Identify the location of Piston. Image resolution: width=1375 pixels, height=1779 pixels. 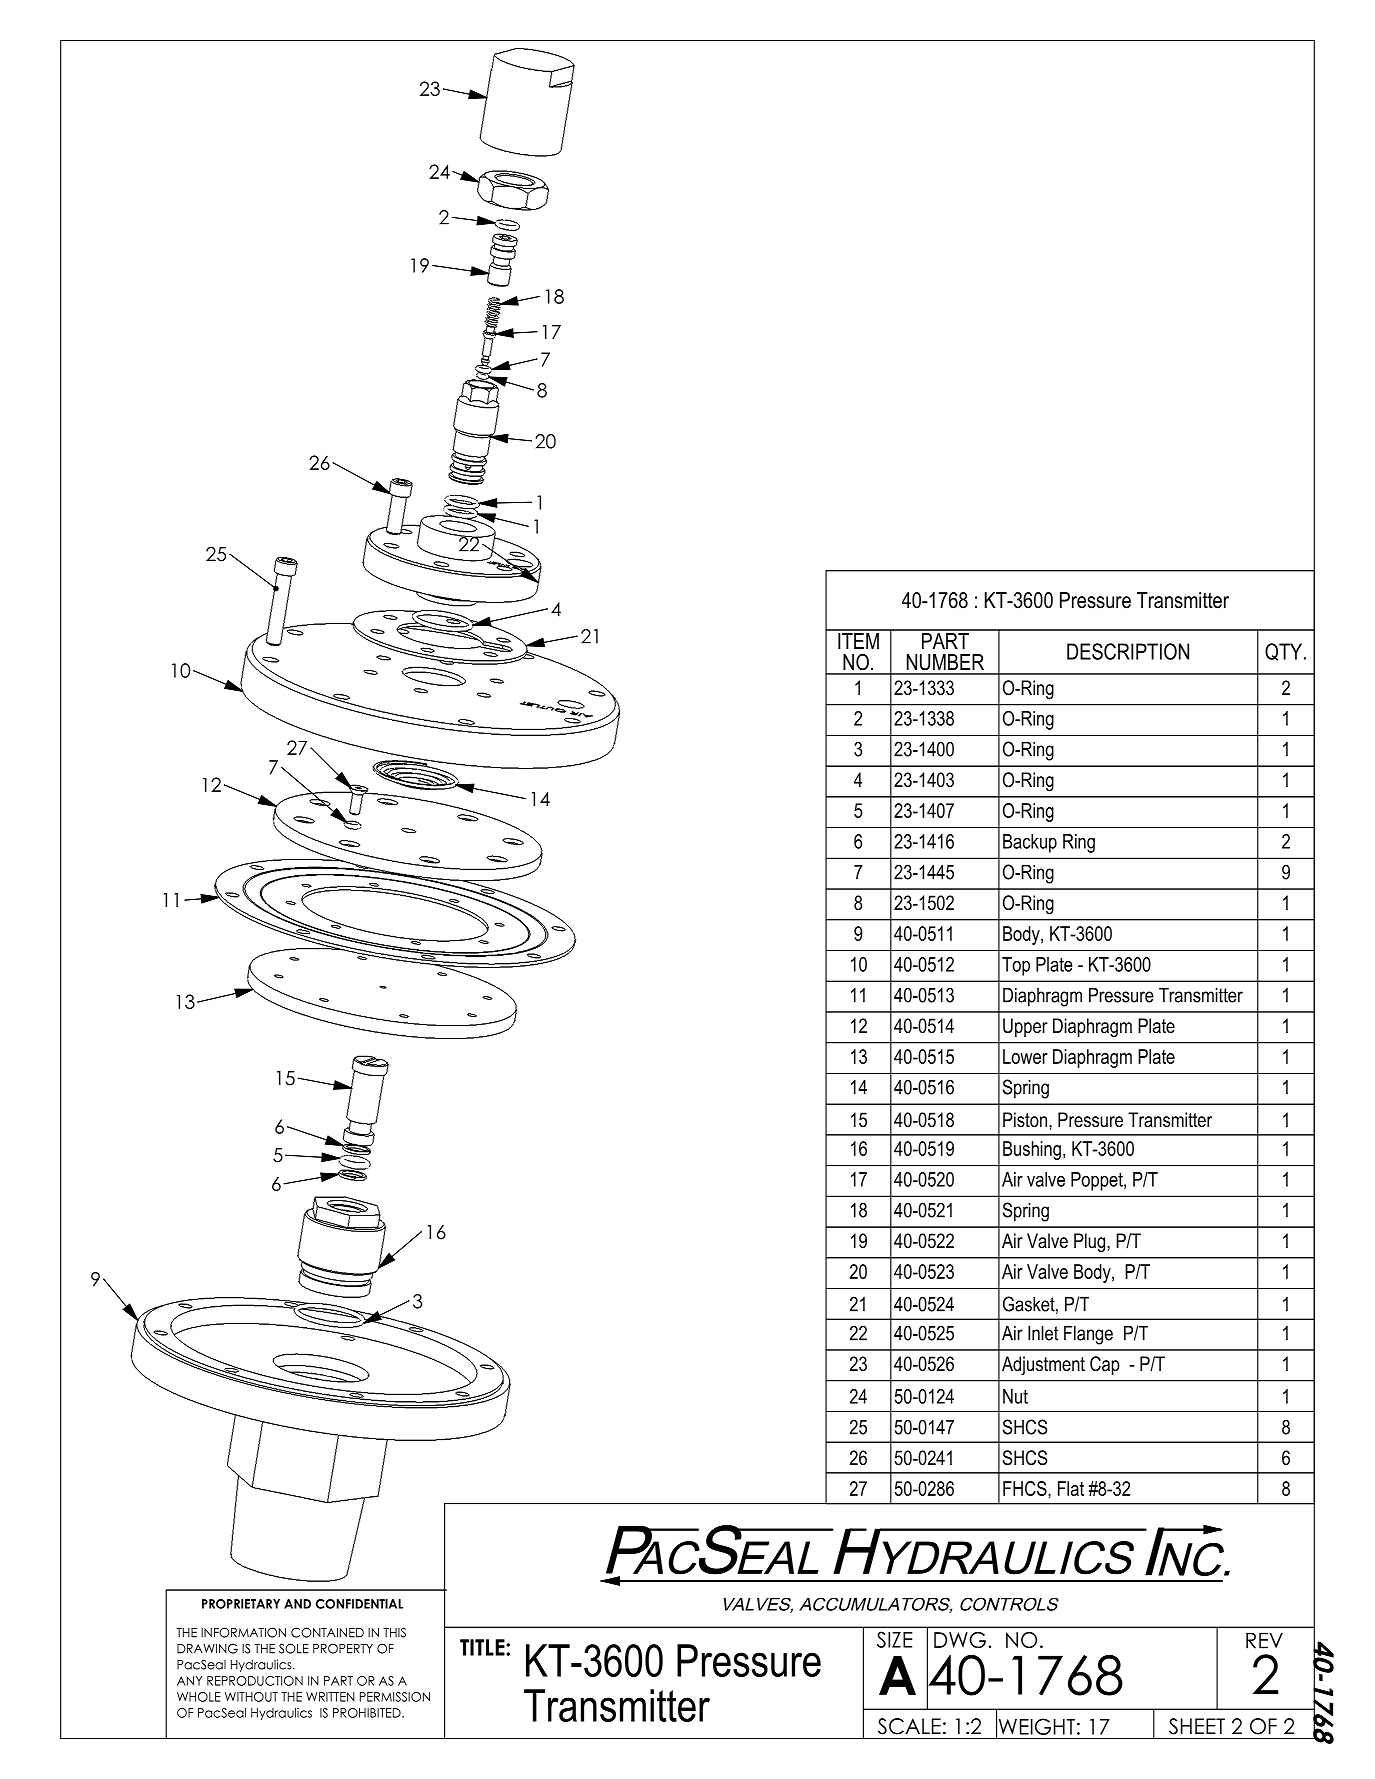
(1025, 1120).
